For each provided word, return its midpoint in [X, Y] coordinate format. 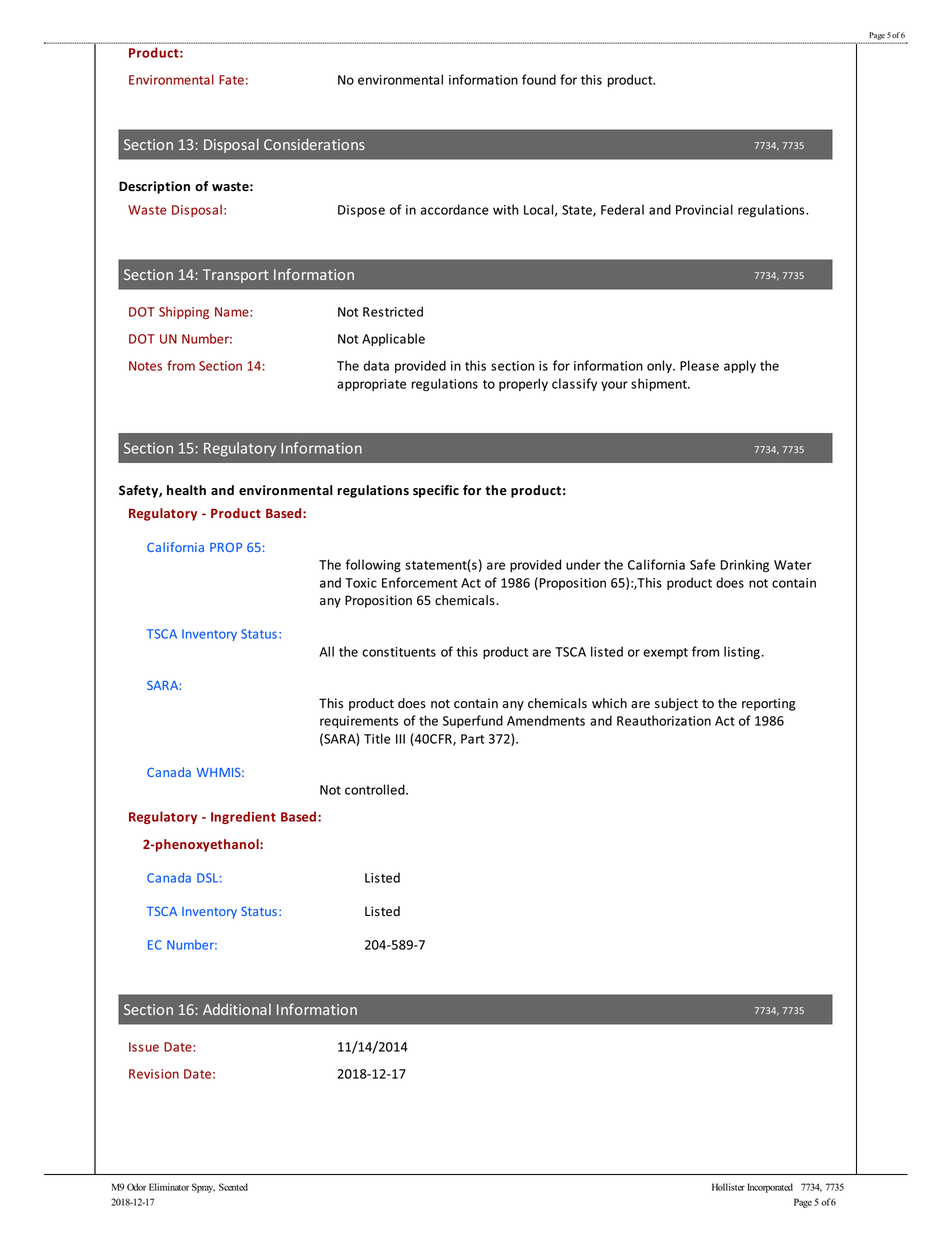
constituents [399, 652]
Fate [231, 80]
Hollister [728, 1187]
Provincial [704, 209]
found [539, 79]
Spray [203, 1188]
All [326, 651]
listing [742, 652]
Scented [233, 1187]
